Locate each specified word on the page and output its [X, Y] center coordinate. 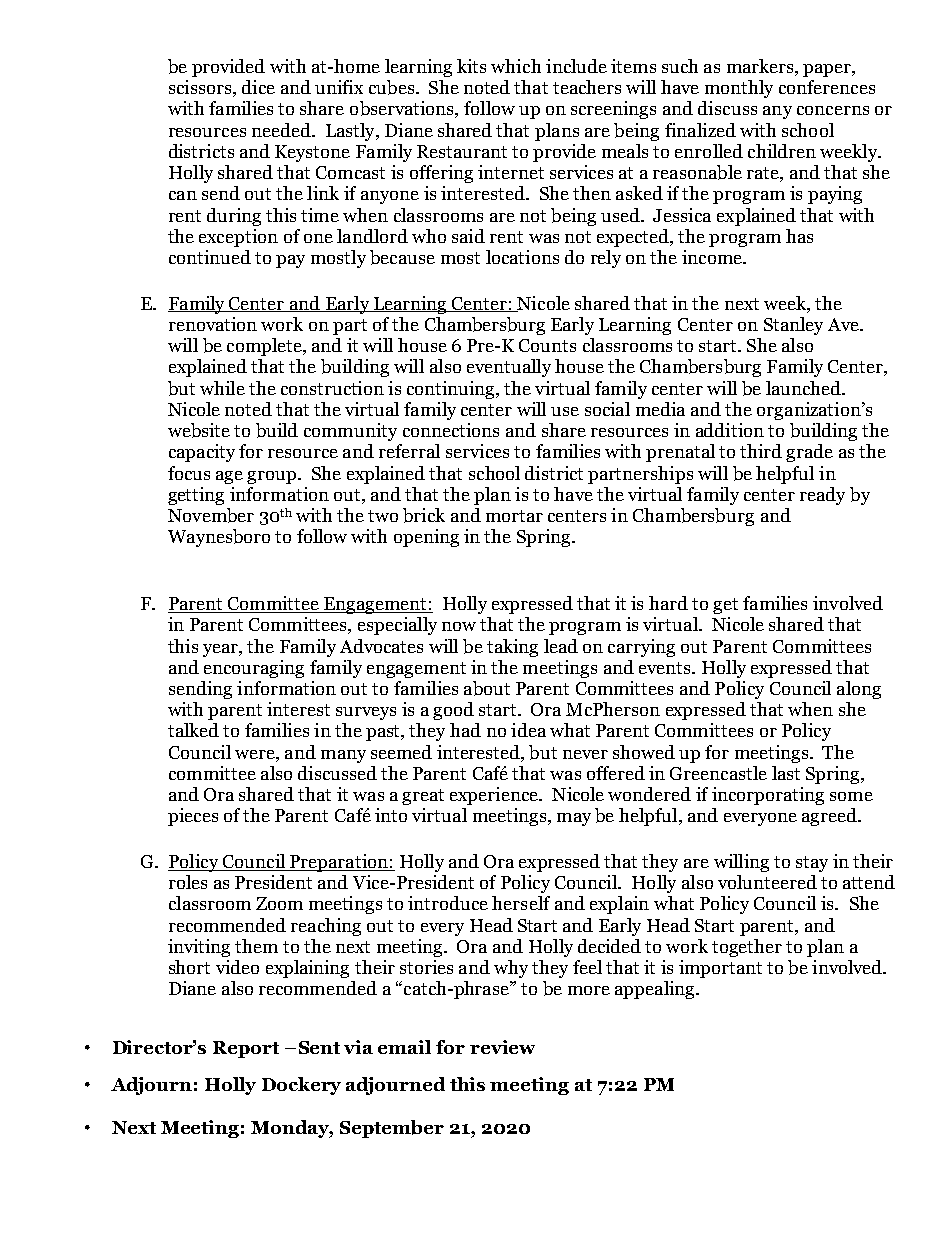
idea [528, 730]
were [256, 754]
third [761, 451]
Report [246, 1049]
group [273, 477]
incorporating [768, 796]
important [720, 969]
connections [451, 430]
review [502, 1047]
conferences [827, 87]
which [516, 66]
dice [258, 87]
